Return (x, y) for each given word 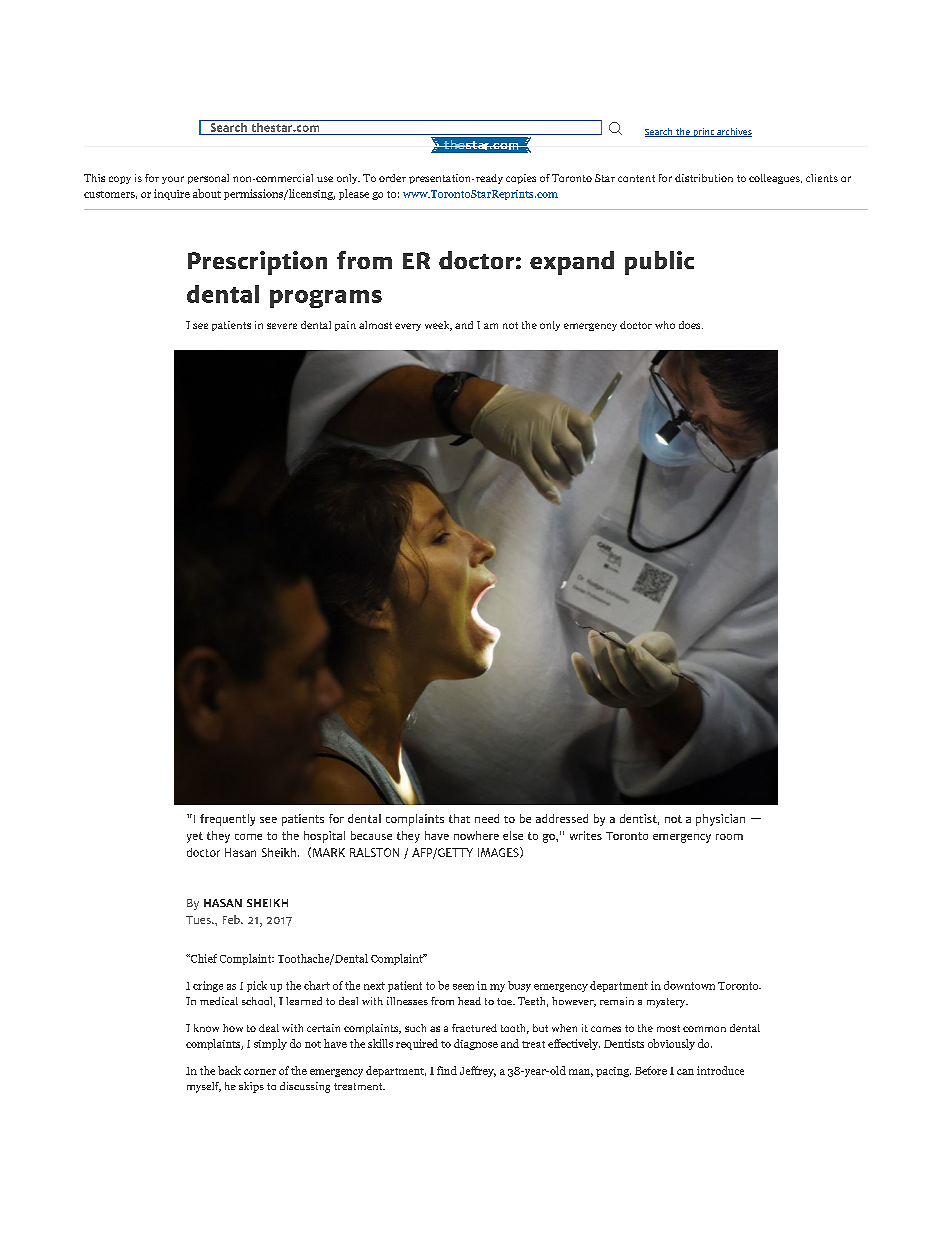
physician (720, 820)
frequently (227, 820)
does (691, 325)
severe (282, 326)
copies (521, 179)
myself (204, 1087)
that (459, 818)
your (173, 180)
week (438, 326)
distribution (704, 178)
